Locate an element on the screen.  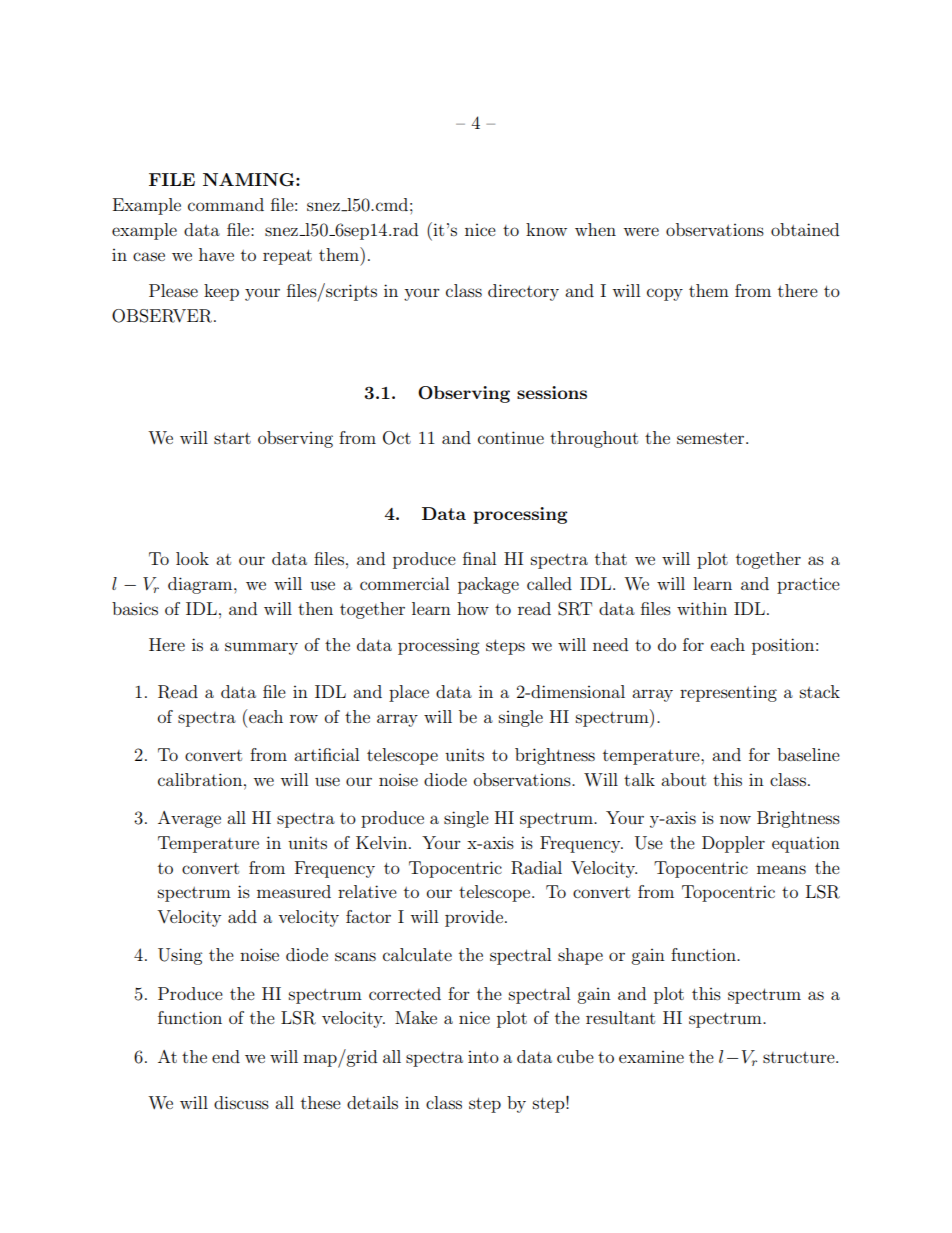
obtained is located at coordinates (805, 229).
